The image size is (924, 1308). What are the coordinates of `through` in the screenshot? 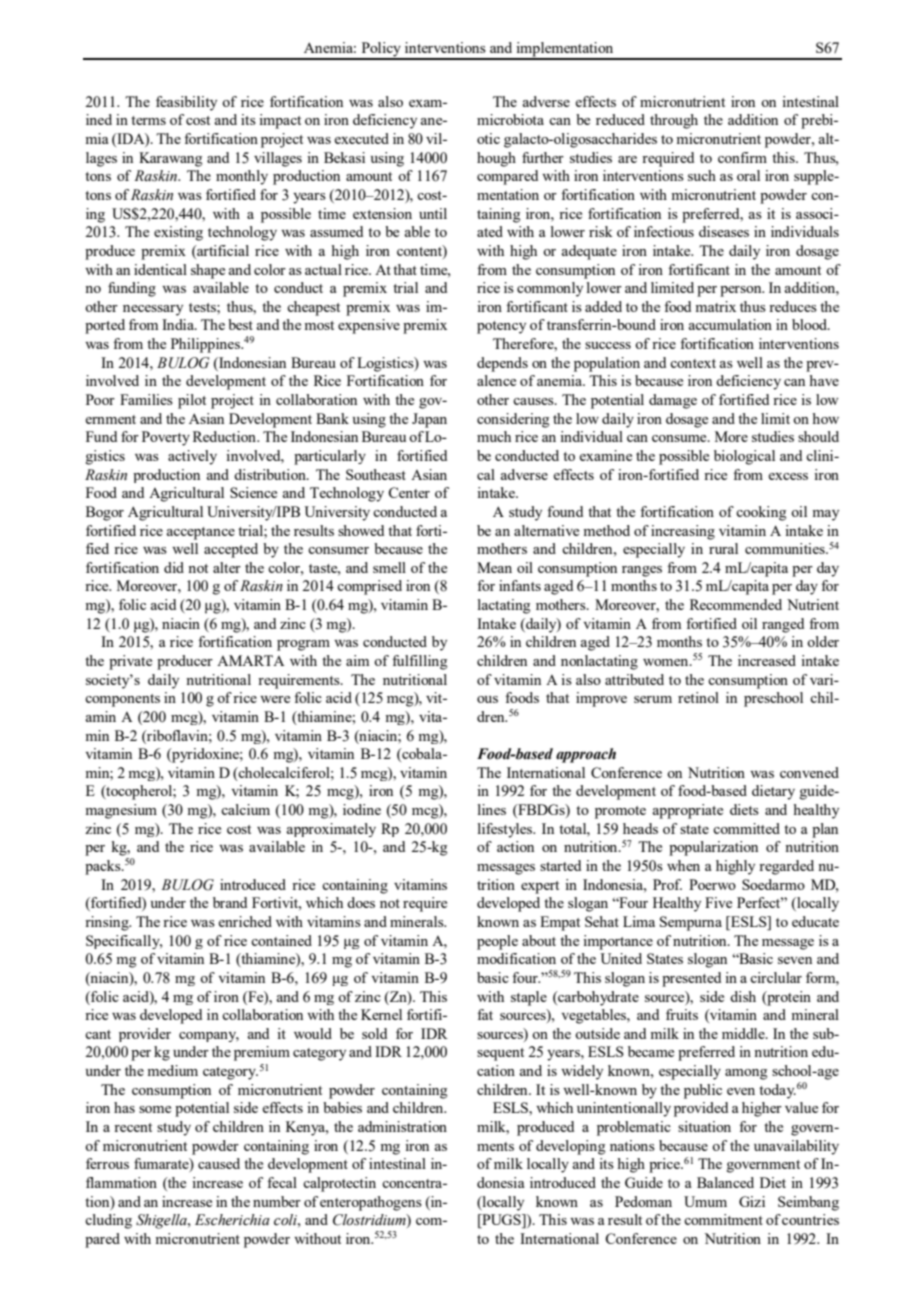 It's located at (674, 121).
